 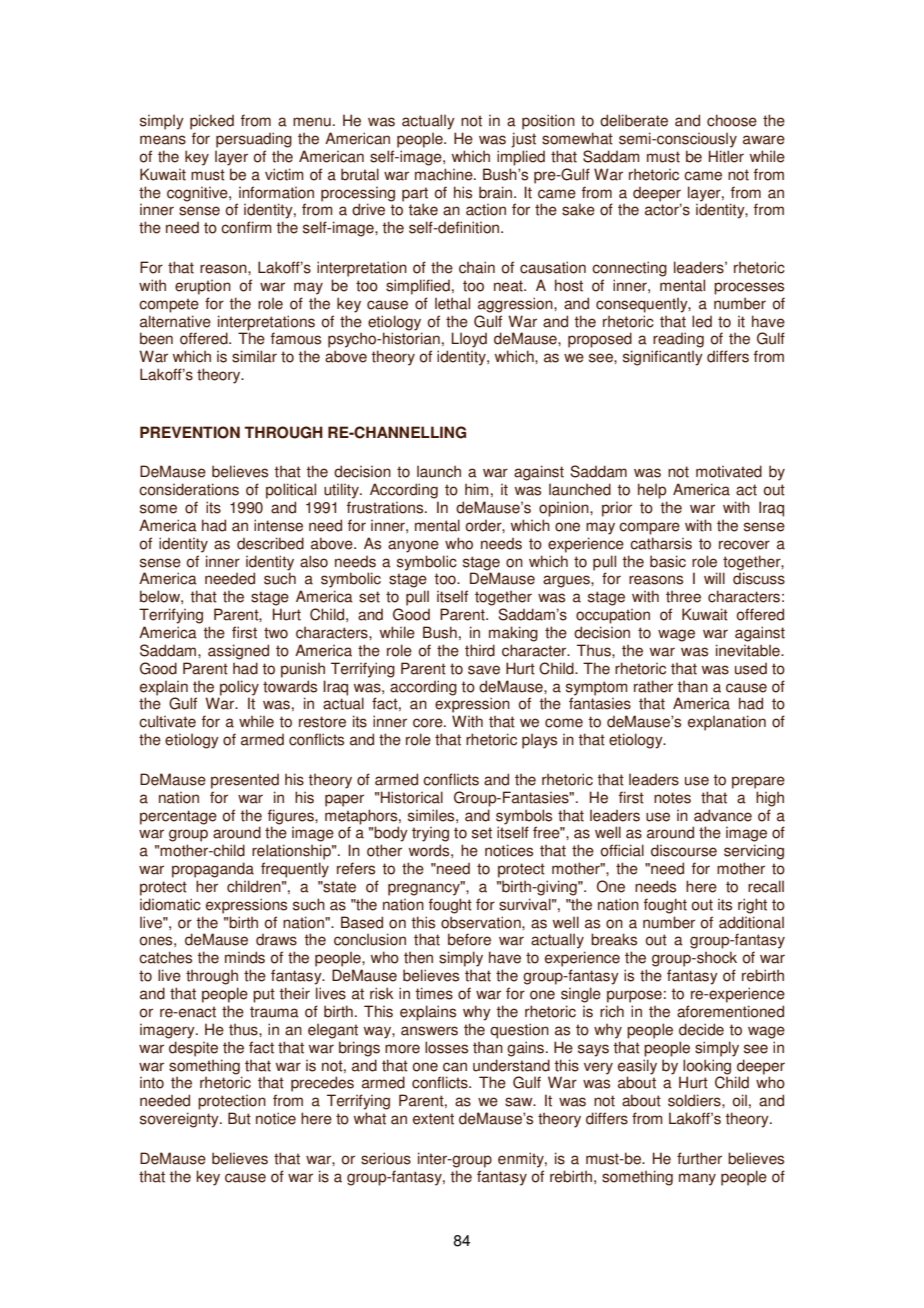 I want to click on machine, so click(x=445, y=174).
